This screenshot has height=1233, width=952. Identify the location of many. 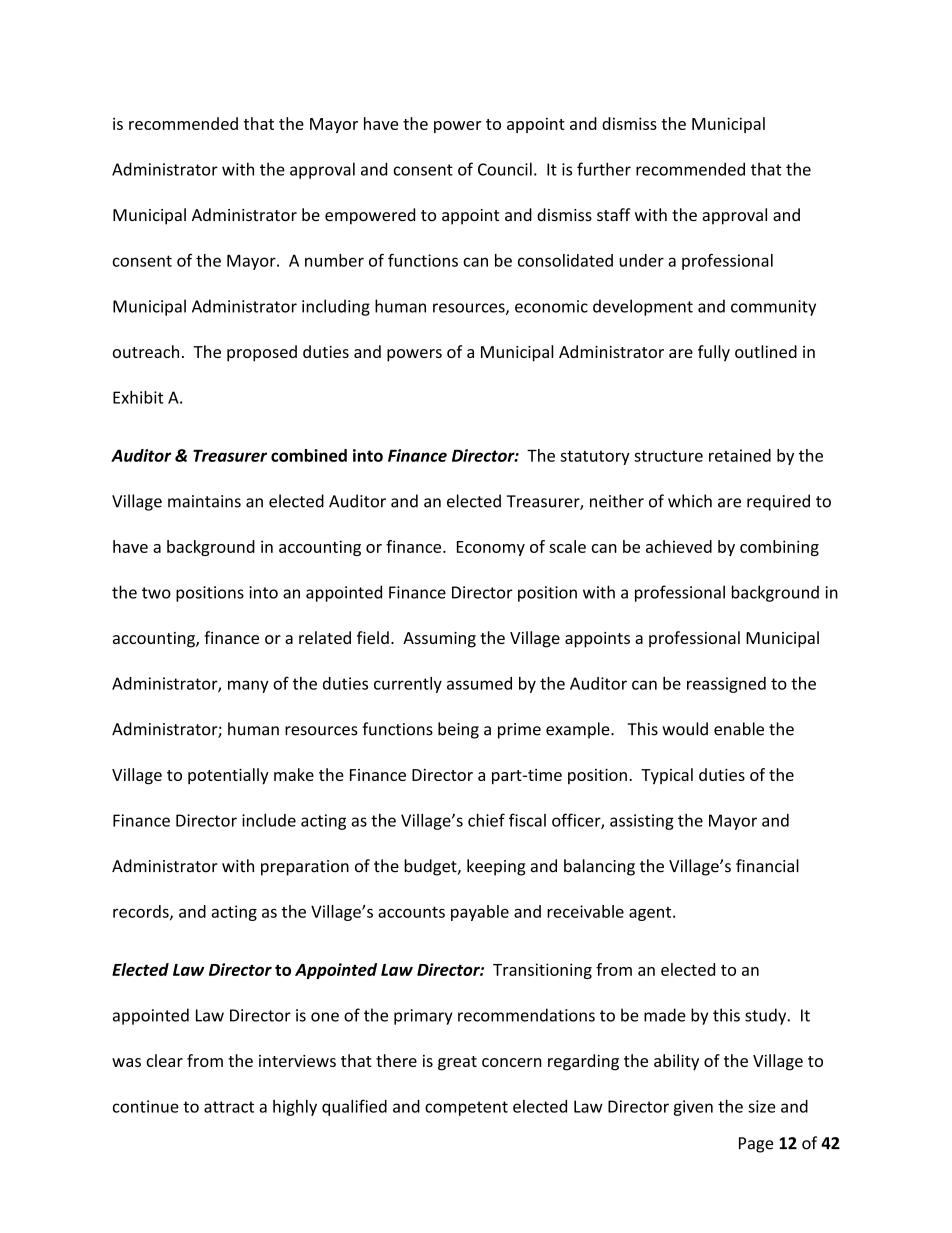
(248, 686).
